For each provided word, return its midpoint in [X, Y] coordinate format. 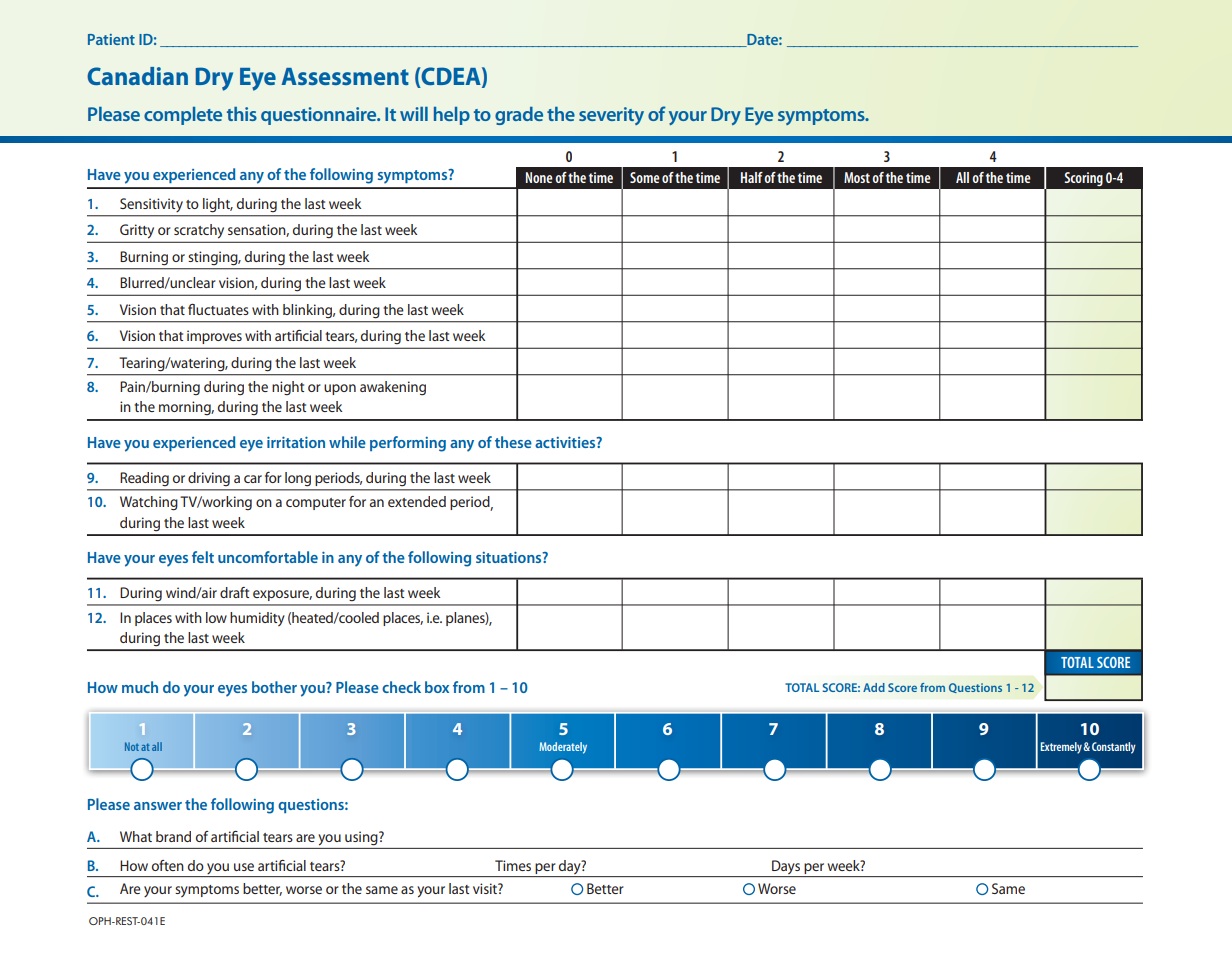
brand [173, 836]
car [253, 479]
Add [874, 687]
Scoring [1083, 179]
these [513, 442]
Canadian [137, 76]
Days [786, 867]
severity [611, 116]
